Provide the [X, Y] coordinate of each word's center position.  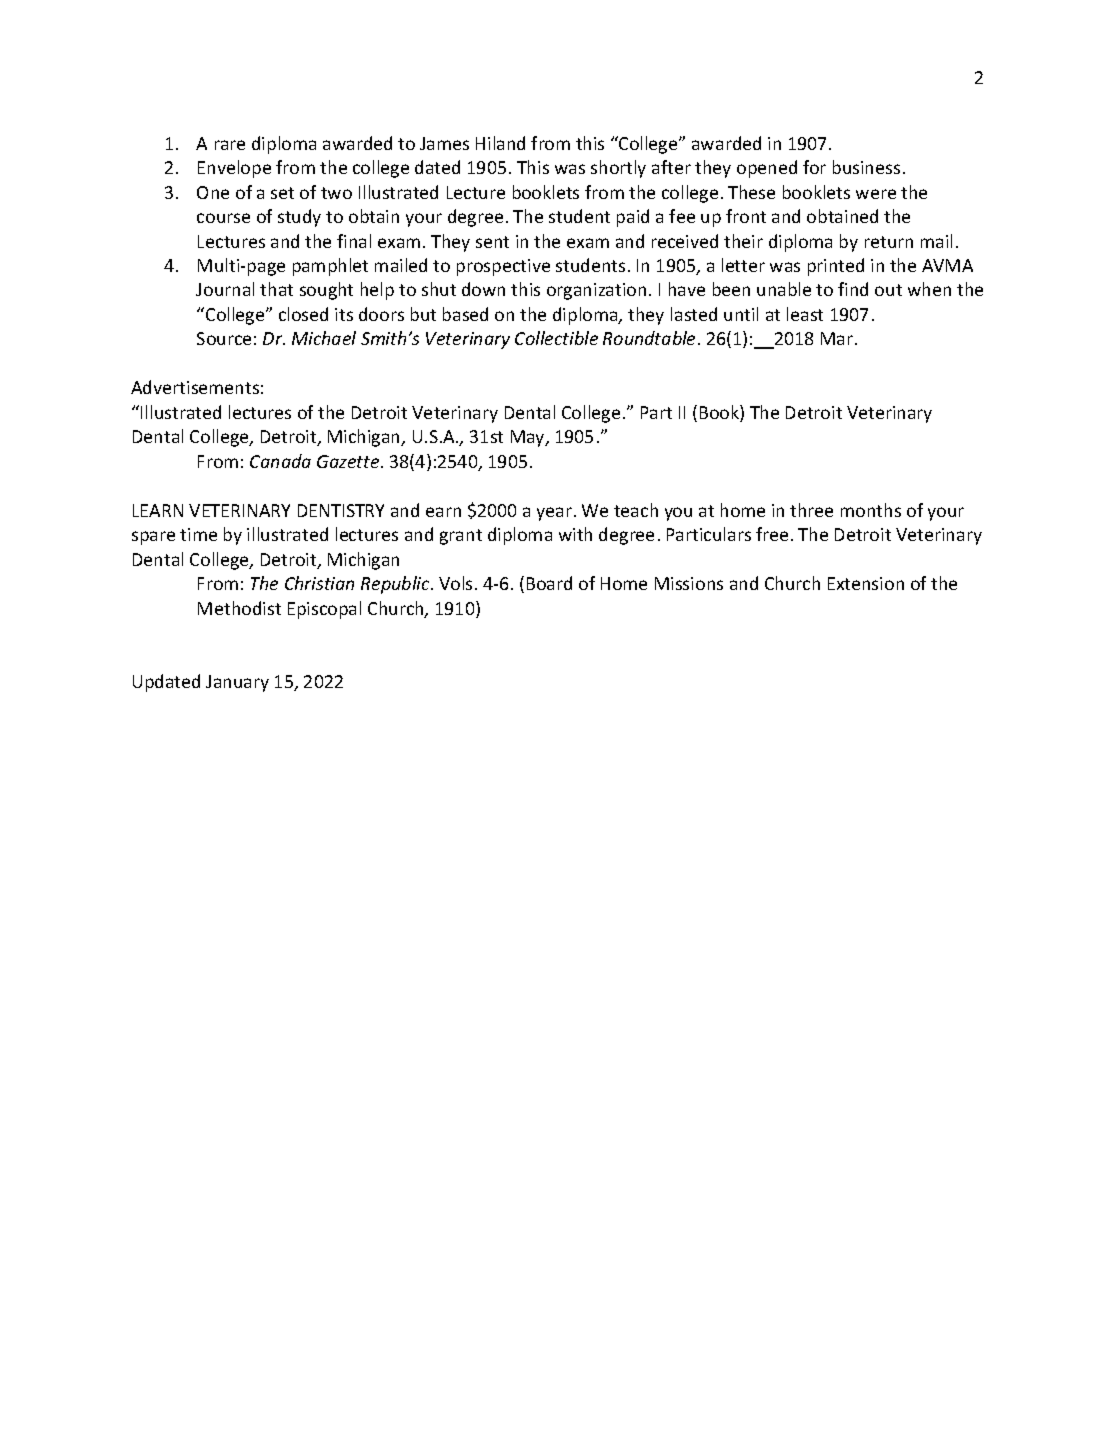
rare [230, 145]
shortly [618, 169]
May [529, 438]
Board [549, 583]
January [237, 683]
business [866, 167]
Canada [280, 461]
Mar [838, 338]
